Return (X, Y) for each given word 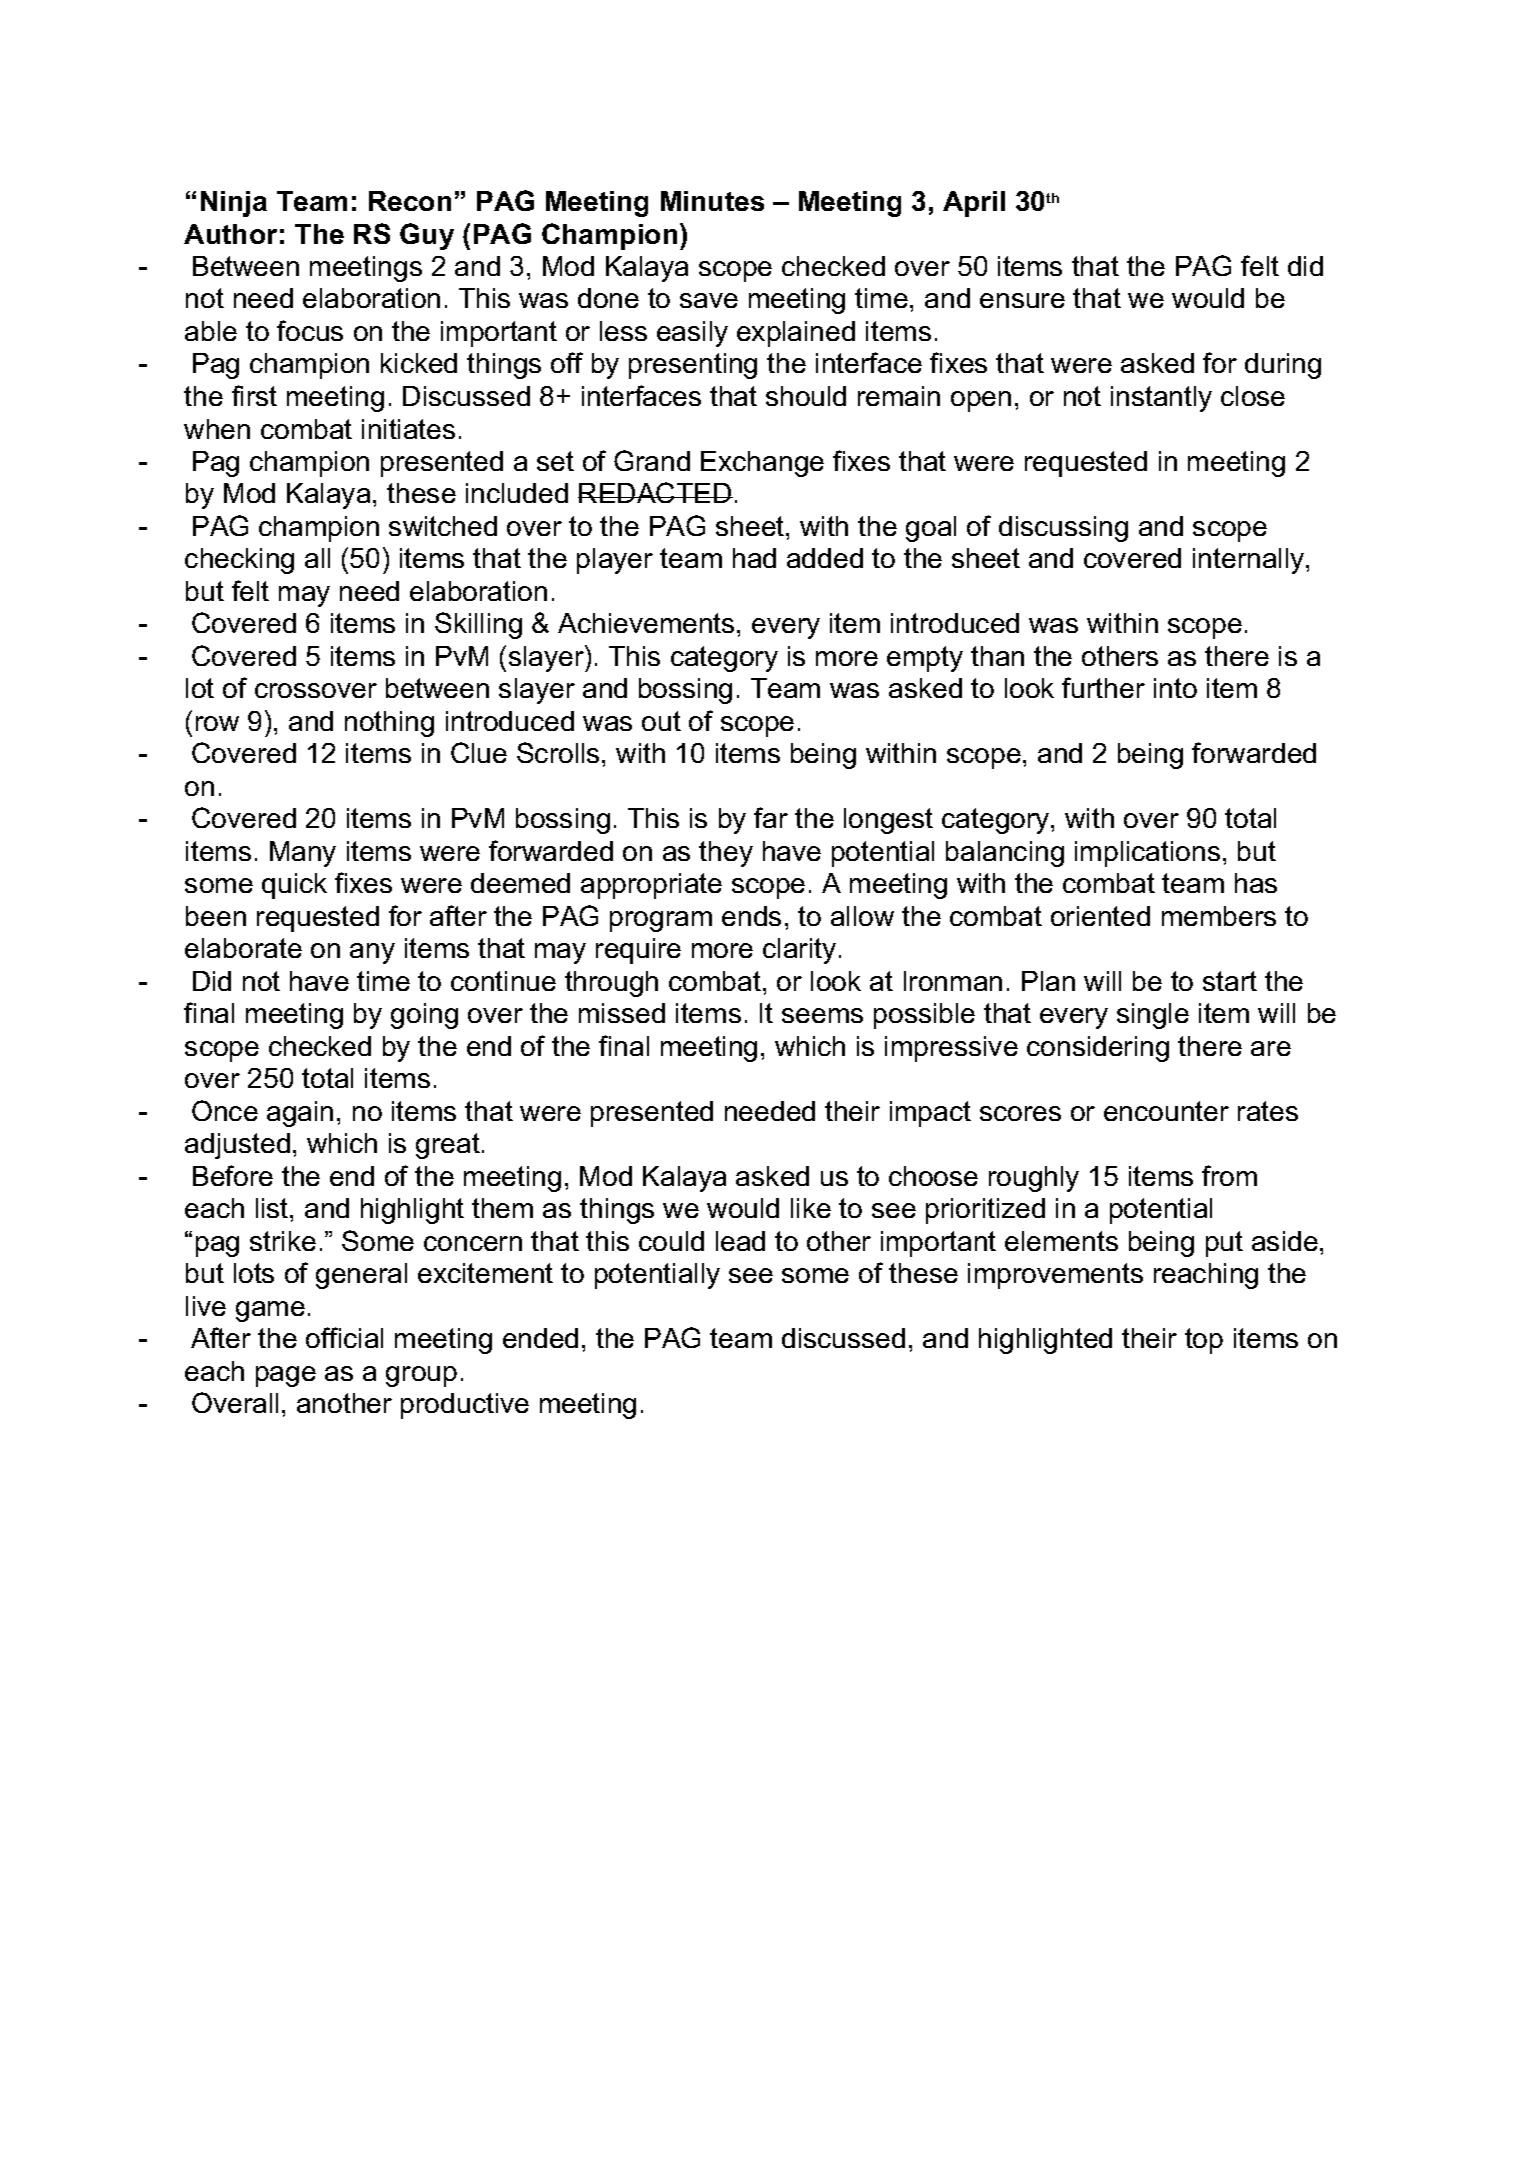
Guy (427, 236)
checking (239, 561)
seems (822, 1015)
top (1204, 1341)
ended (540, 1338)
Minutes (712, 201)
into (1175, 688)
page (286, 1376)
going (424, 1016)
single (1153, 1016)
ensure (1022, 300)
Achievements (646, 623)
